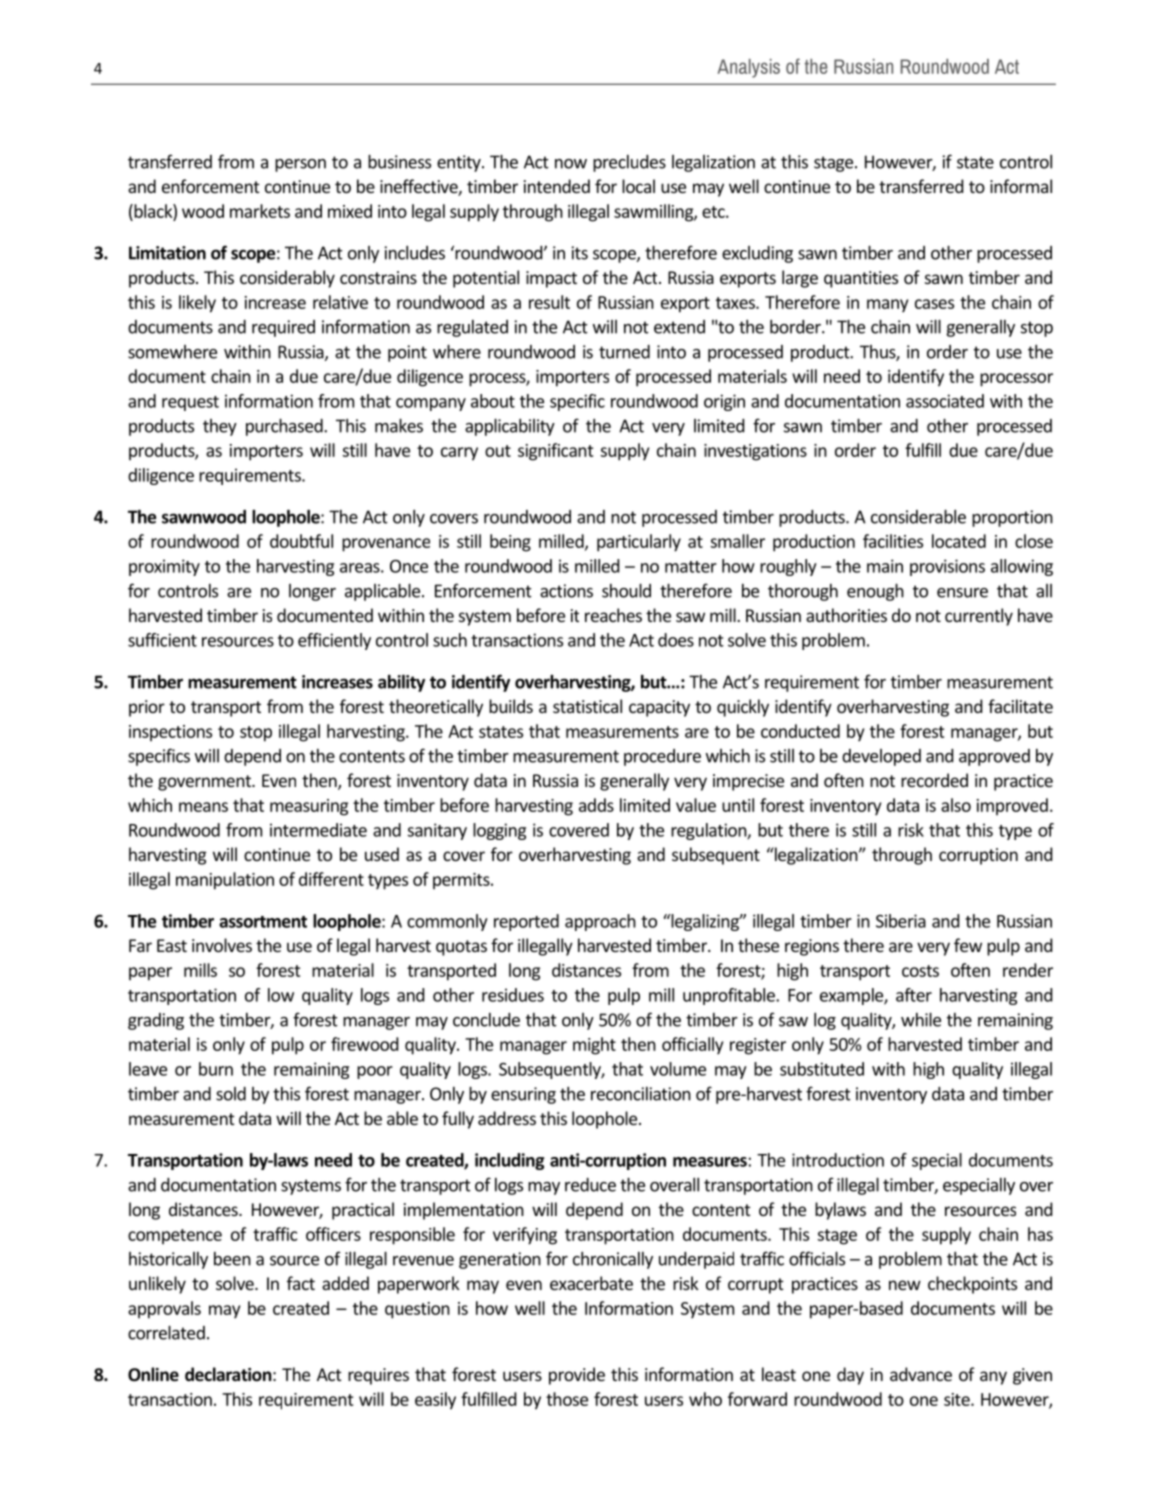 The height and width of the document is (1494, 1155). I want to click on costs, so click(920, 971).
